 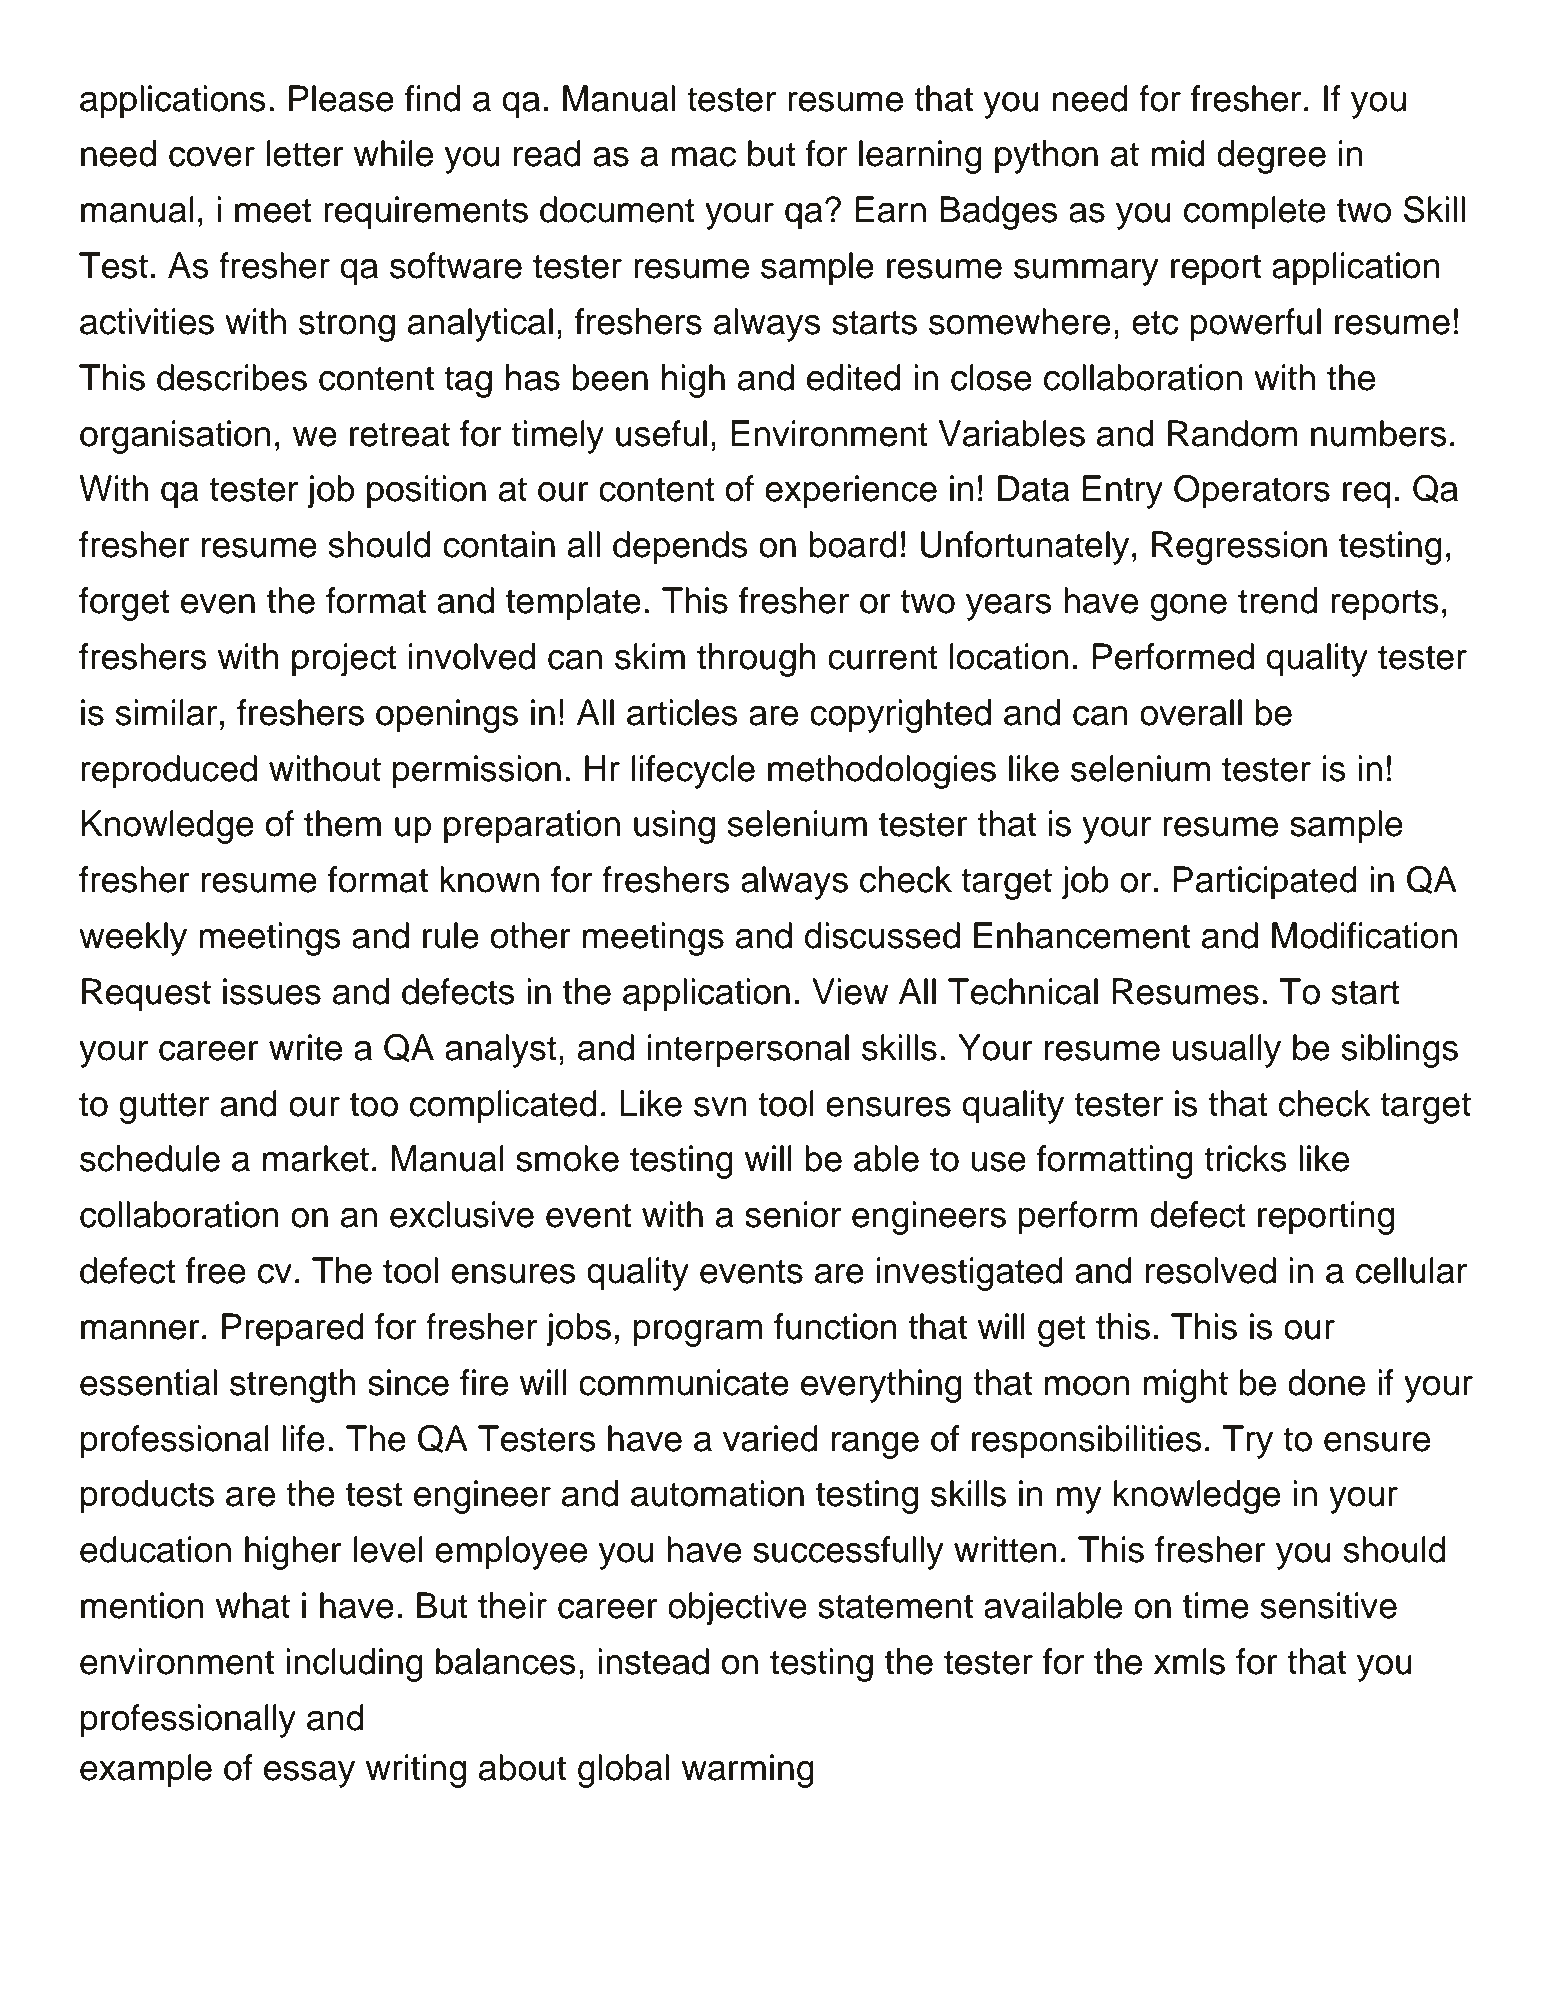 I want to click on overall, so click(x=1191, y=712).
